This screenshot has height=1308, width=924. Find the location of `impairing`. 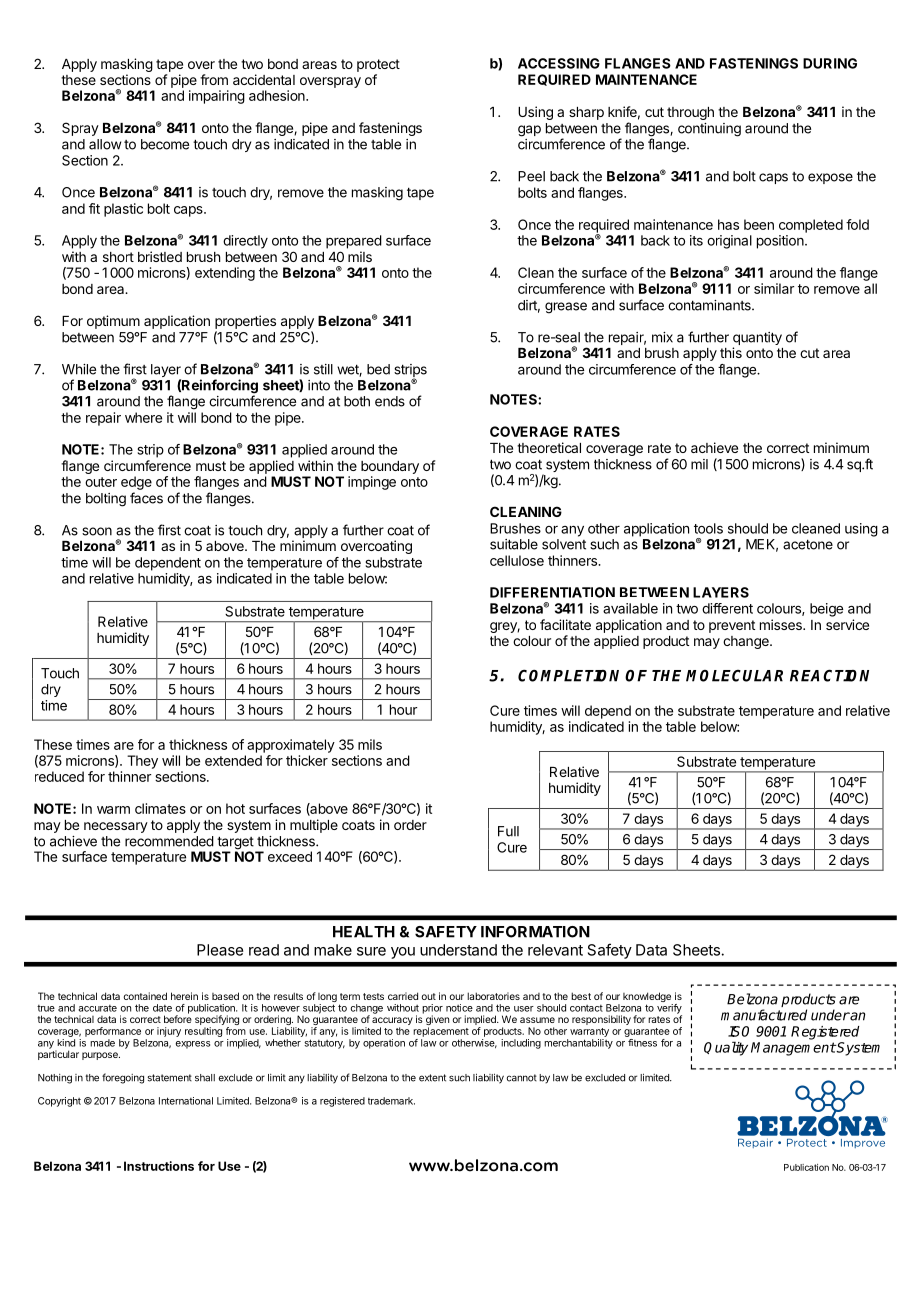

impairing is located at coordinates (217, 97).
